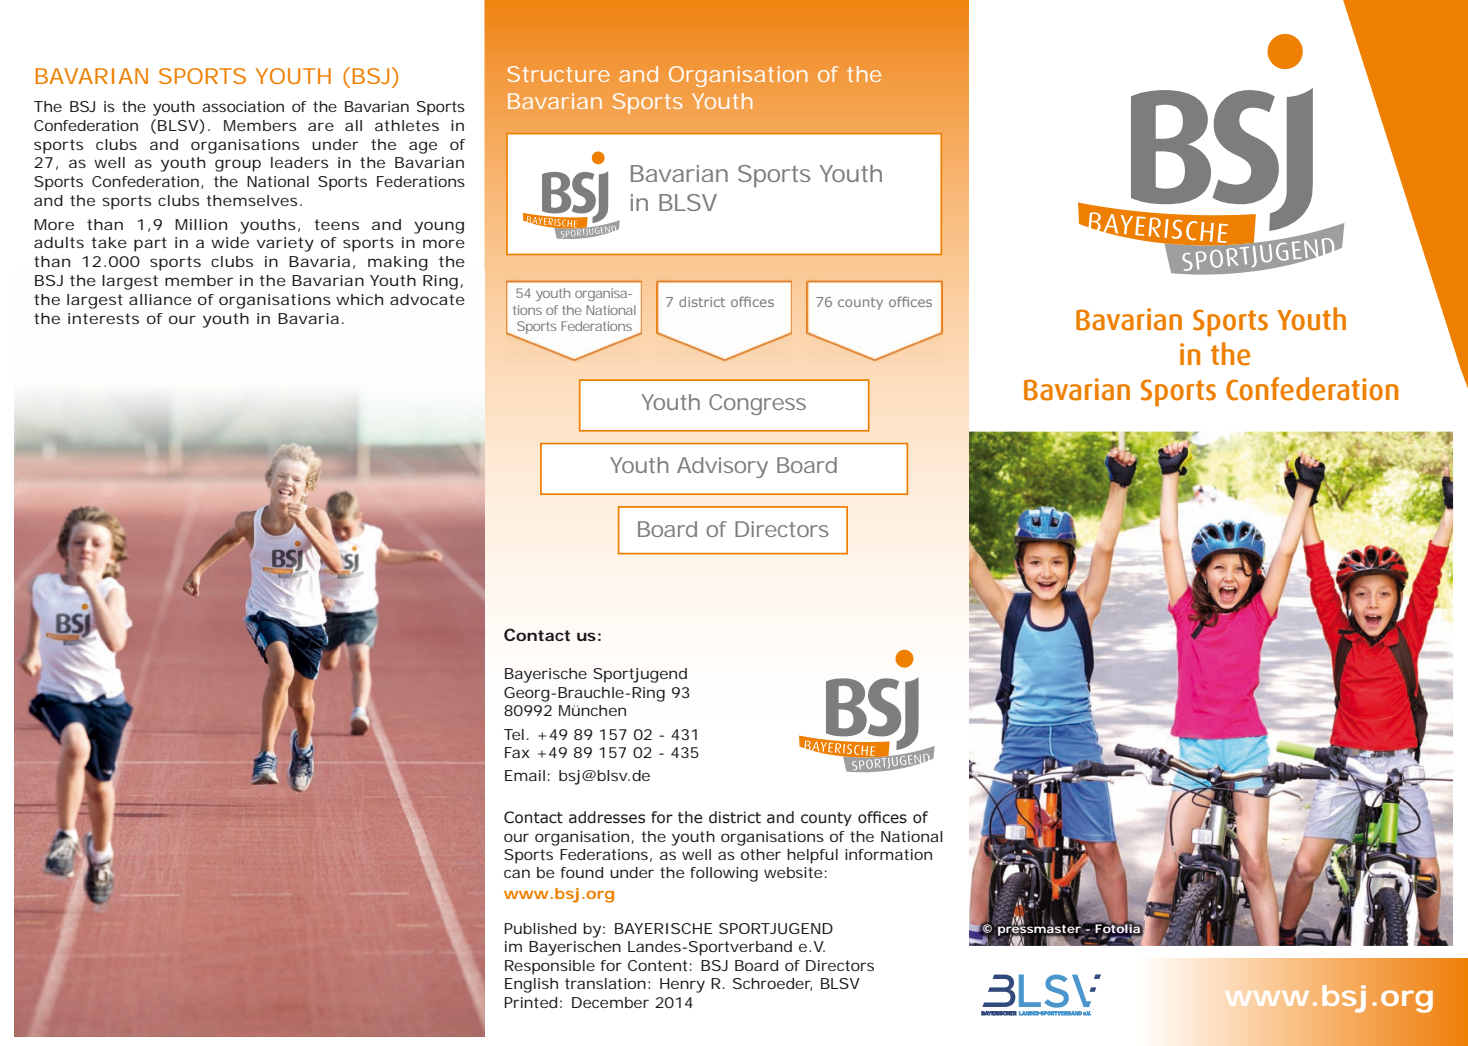 This page has width=1468, height=1046. What do you see at coordinates (558, 74) in the page?
I see `Structure` at bounding box center [558, 74].
